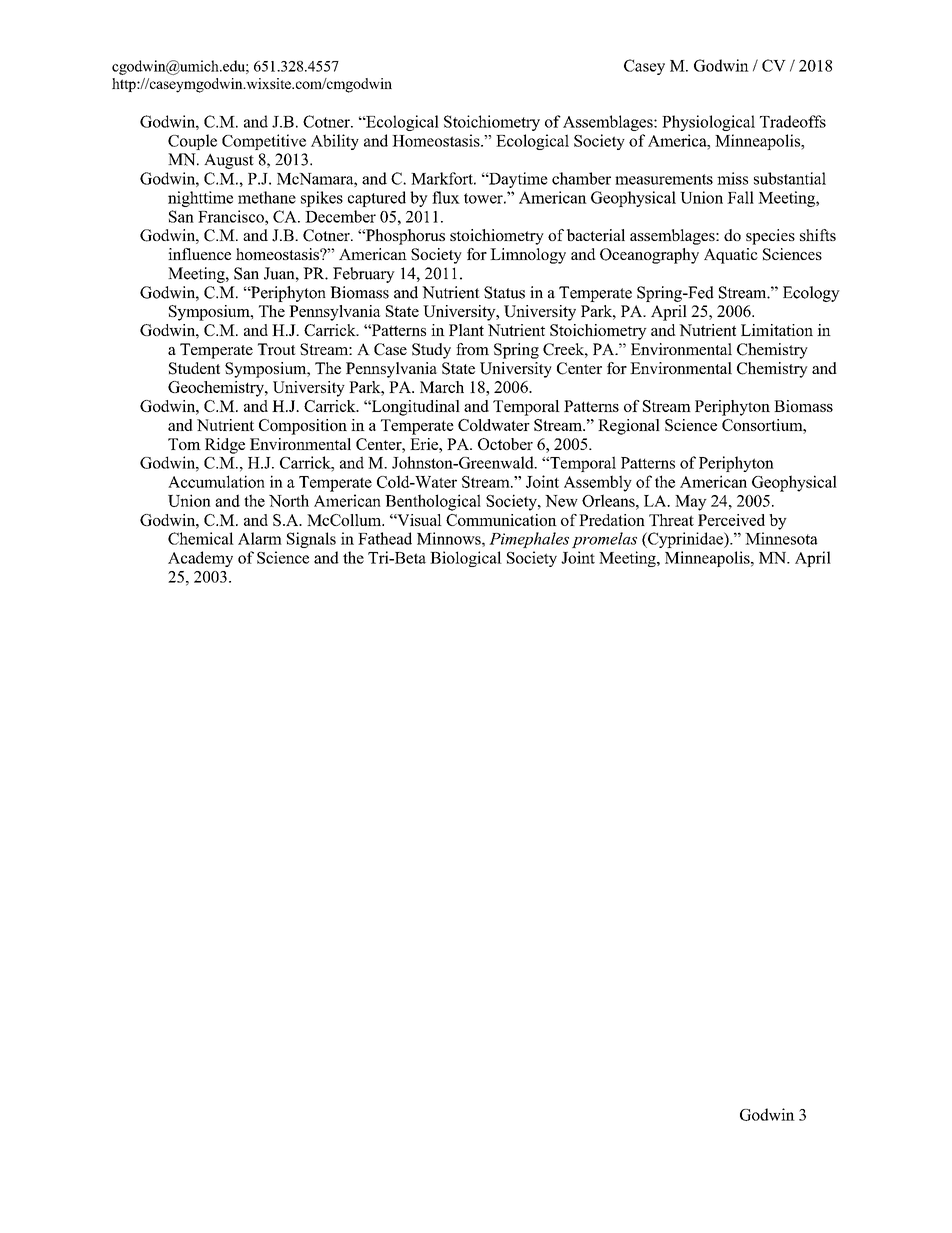 Image resolution: width=952 pixels, height=1233 pixels. What do you see at coordinates (472, 349) in the page?
I see `from` at bounding box center [472, 349].
